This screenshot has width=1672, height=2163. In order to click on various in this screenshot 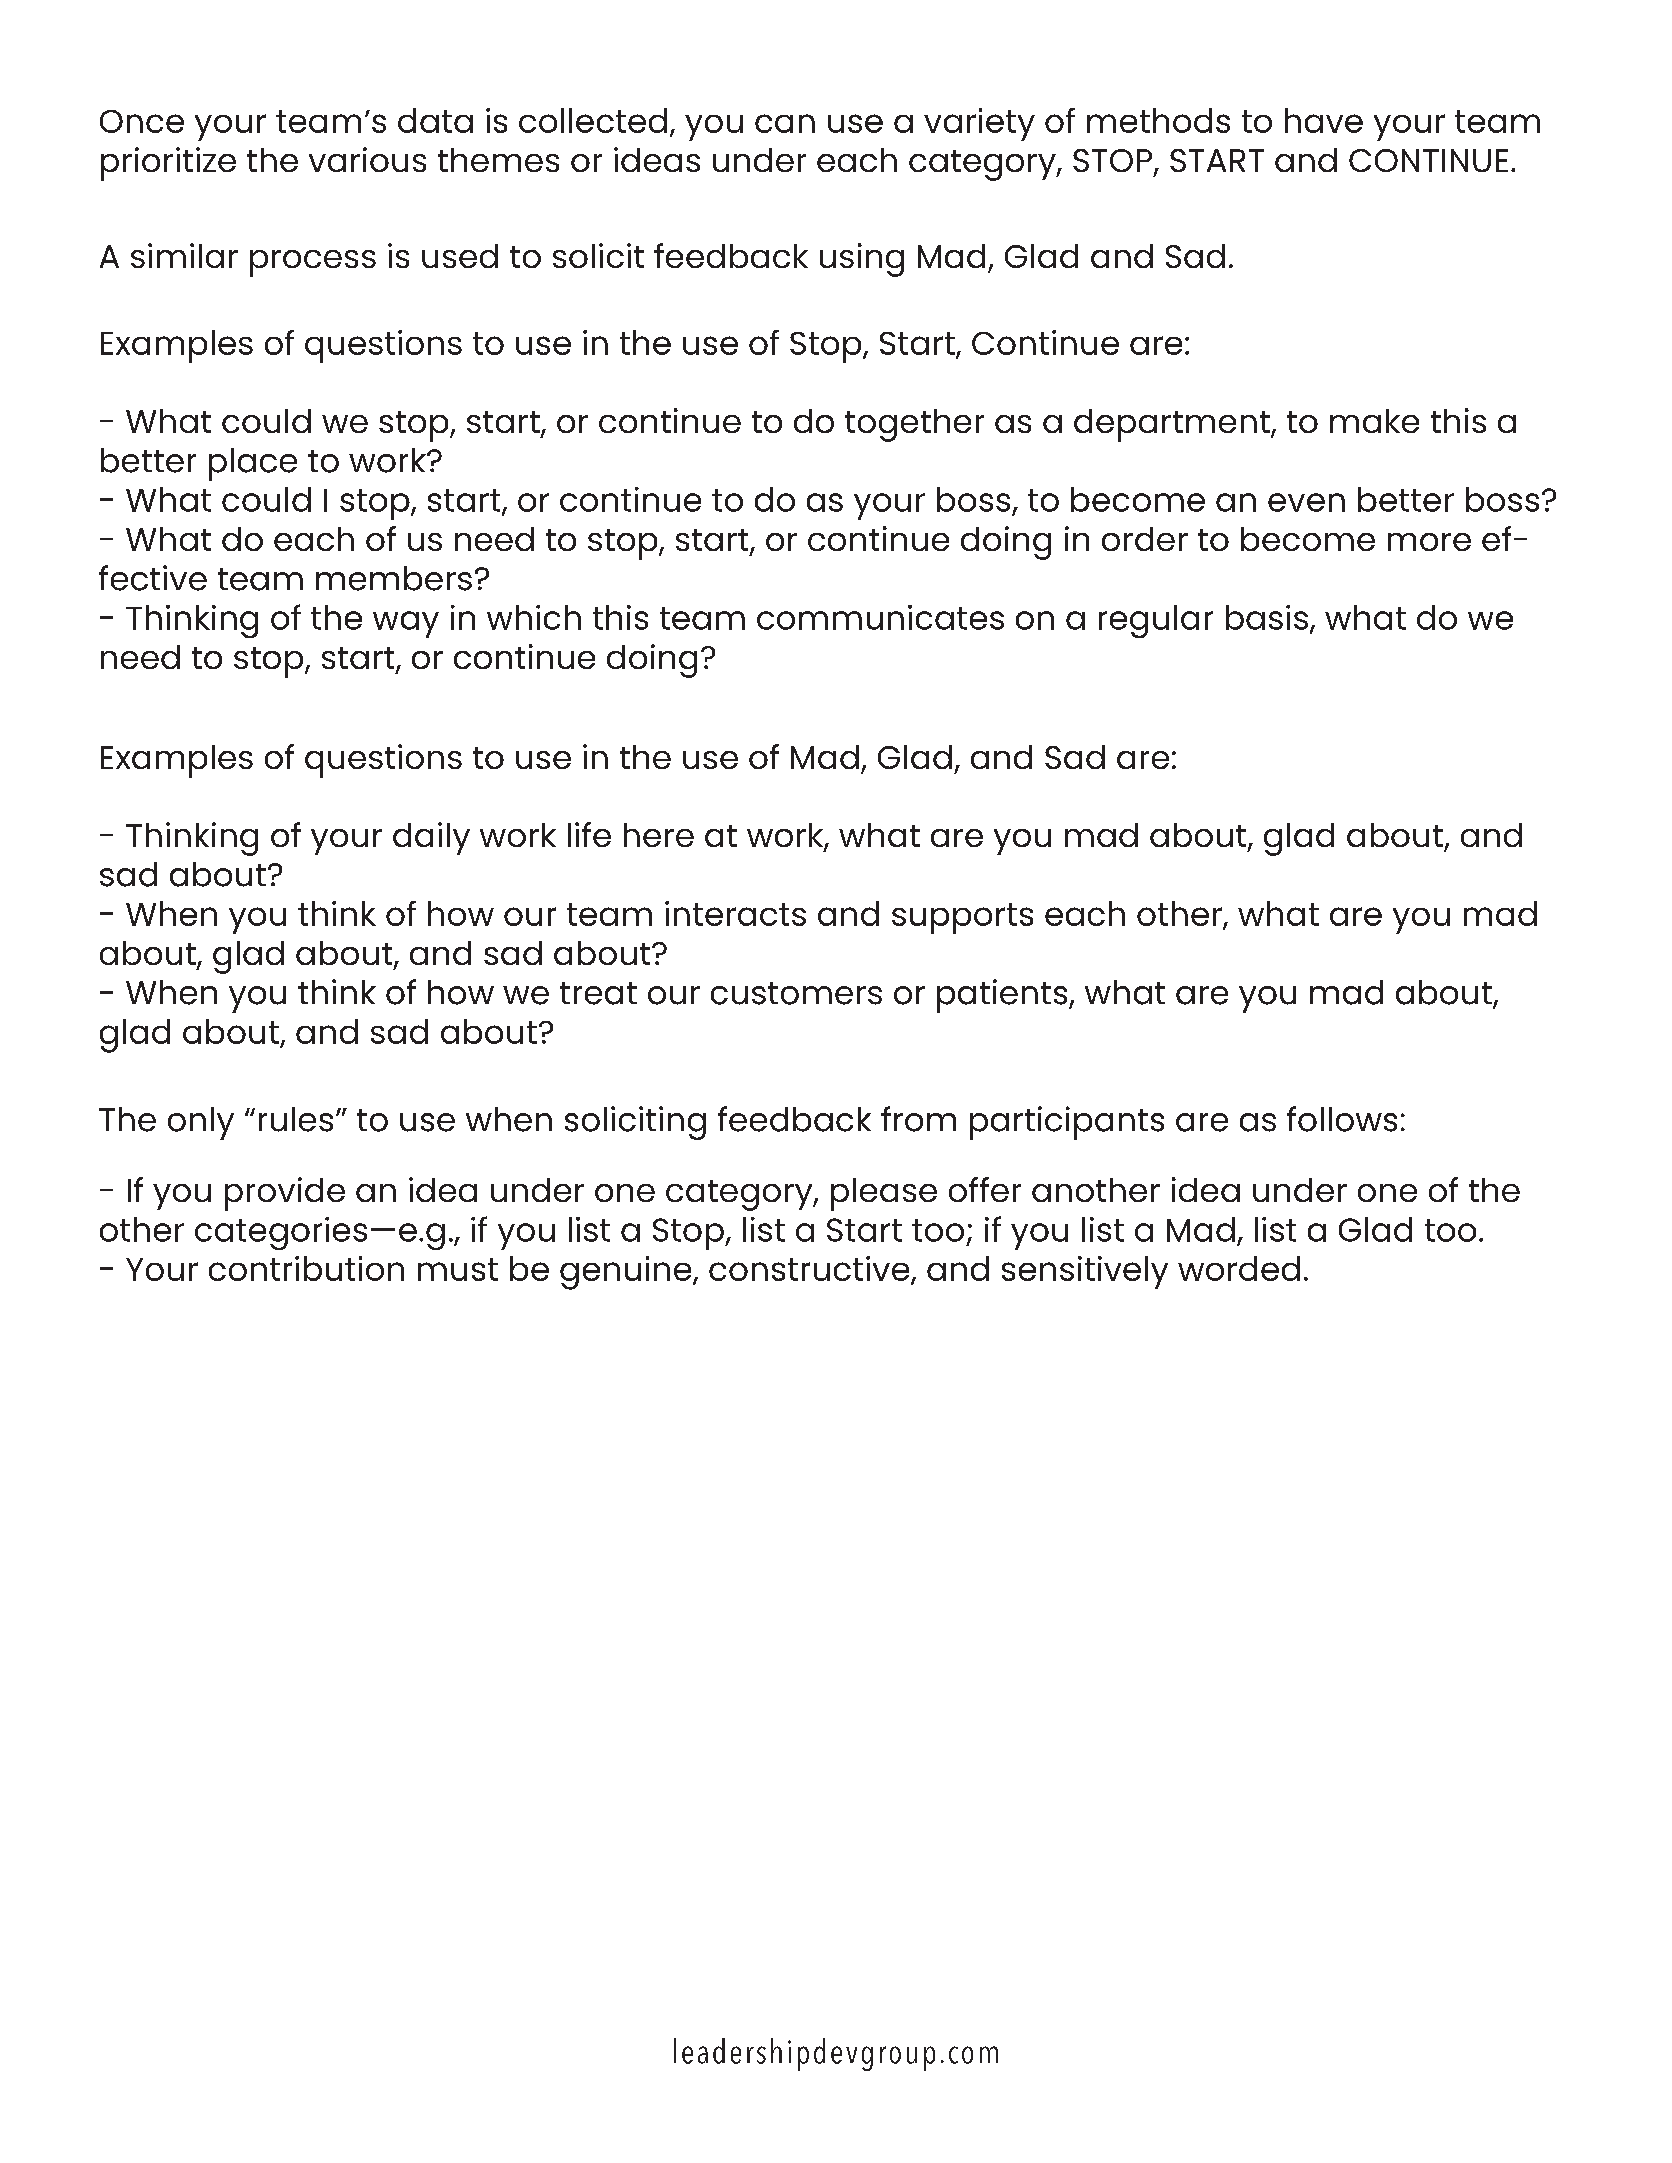, I will do `click(367, 159)`.
